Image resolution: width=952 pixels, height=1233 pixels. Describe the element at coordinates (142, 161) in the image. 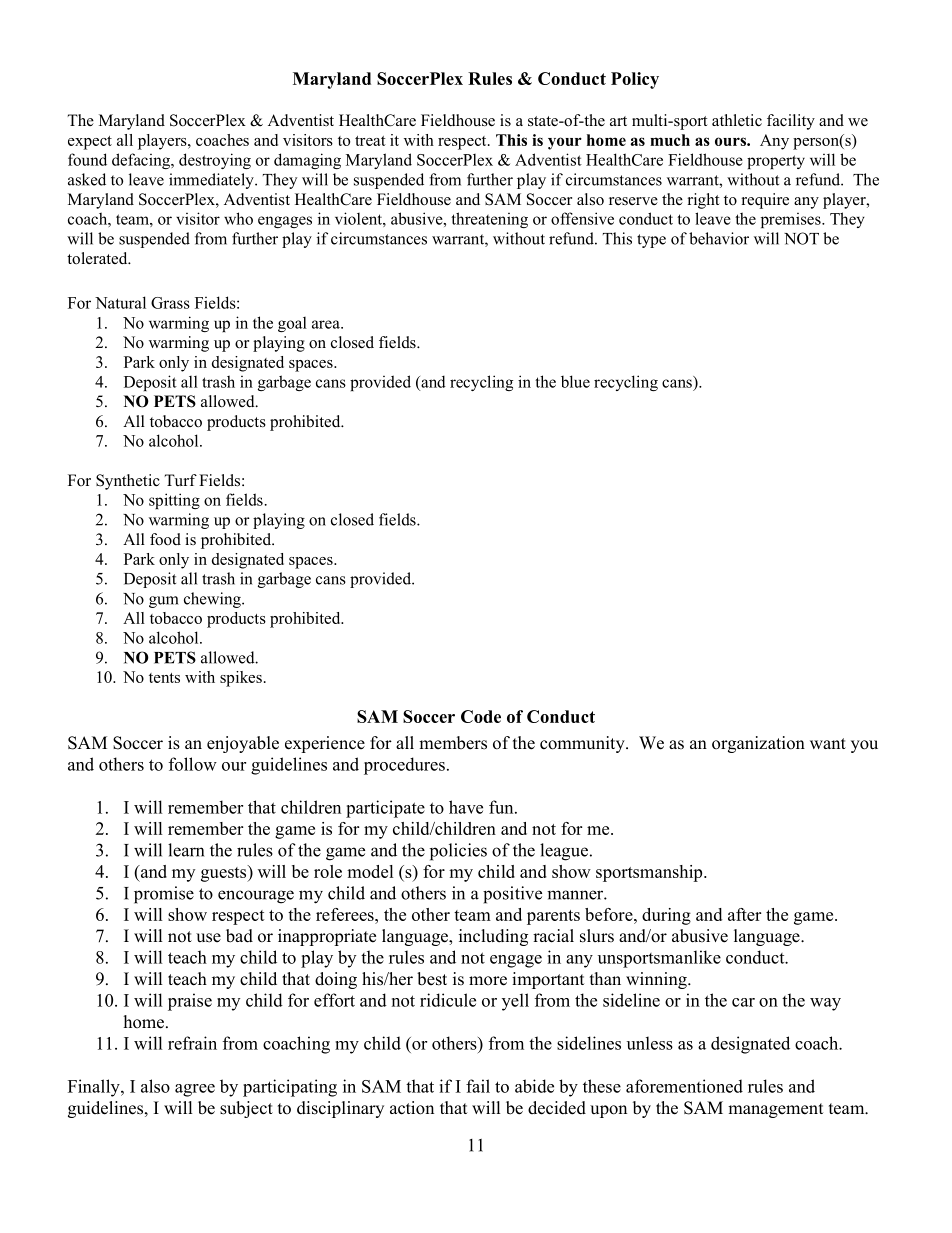

I see `defacing` at that location.
